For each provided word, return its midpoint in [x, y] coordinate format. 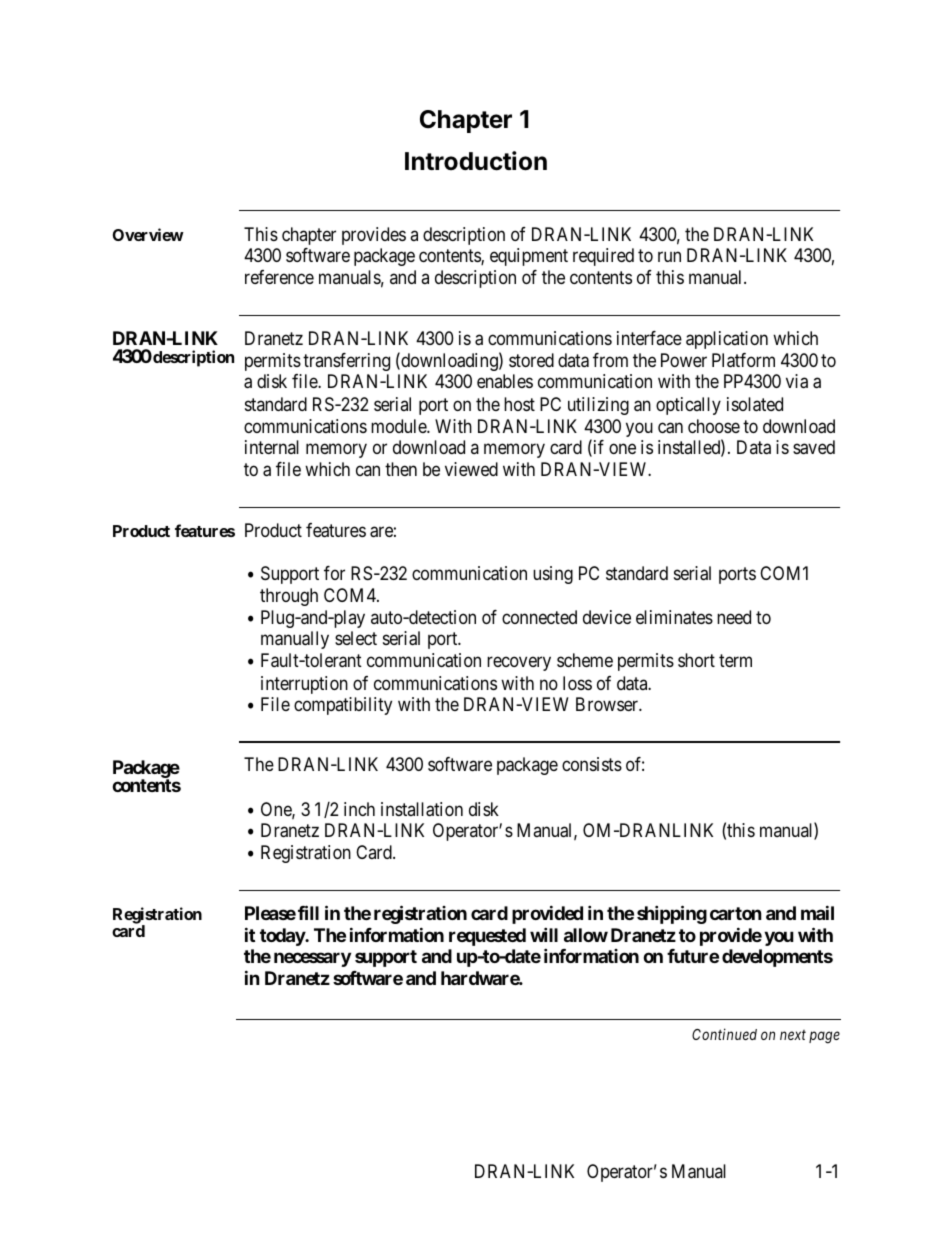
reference [279, 277]
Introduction [476, 161]
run [669, 257]
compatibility [343, 706]
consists [592, 764]
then [401, 469]
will [544, 934]
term [735, 661]
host [519, 404]
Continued [724, 1034]
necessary [312, 959]
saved [814, 447]
